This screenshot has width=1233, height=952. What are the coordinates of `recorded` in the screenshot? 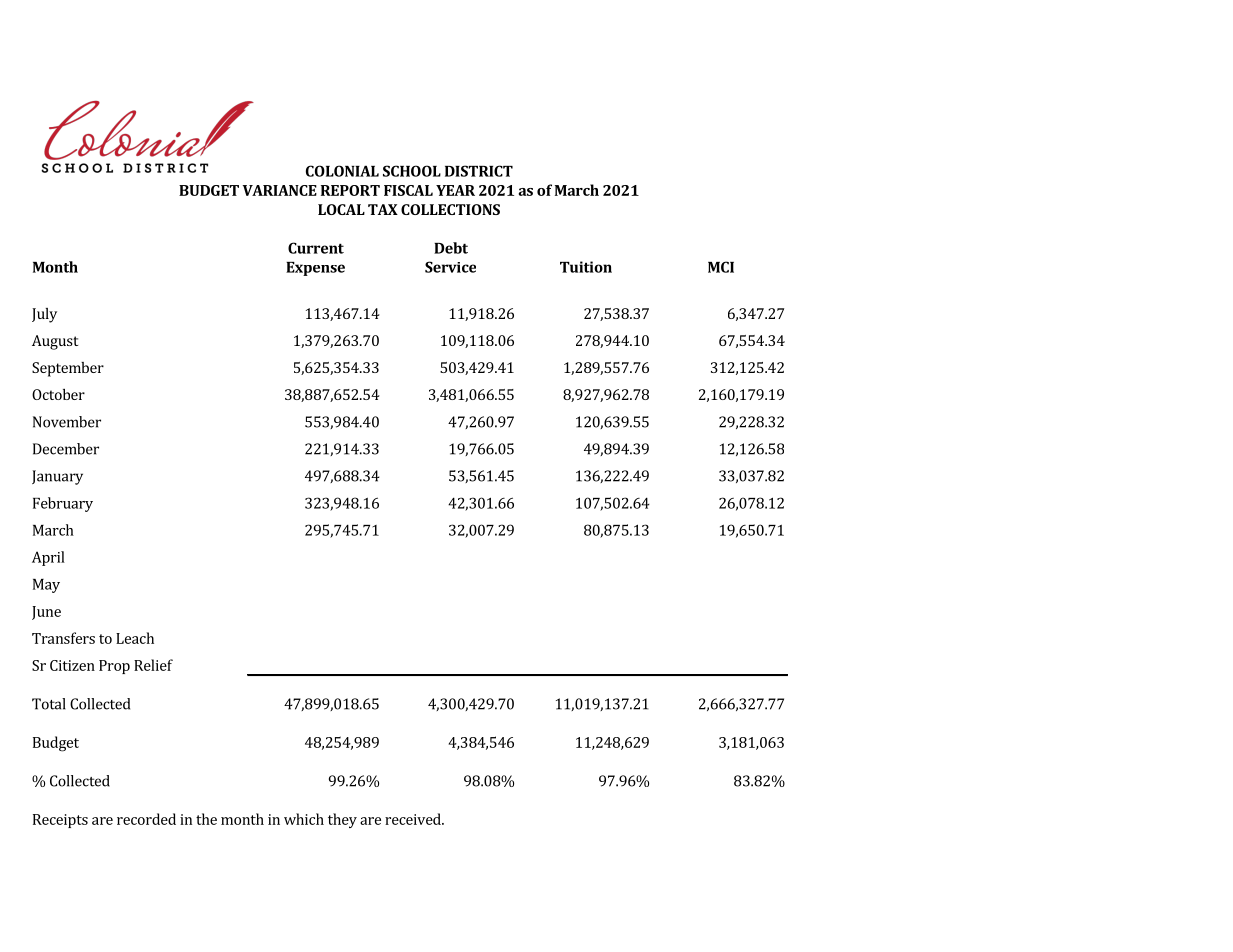 It's located at (146, 819).
